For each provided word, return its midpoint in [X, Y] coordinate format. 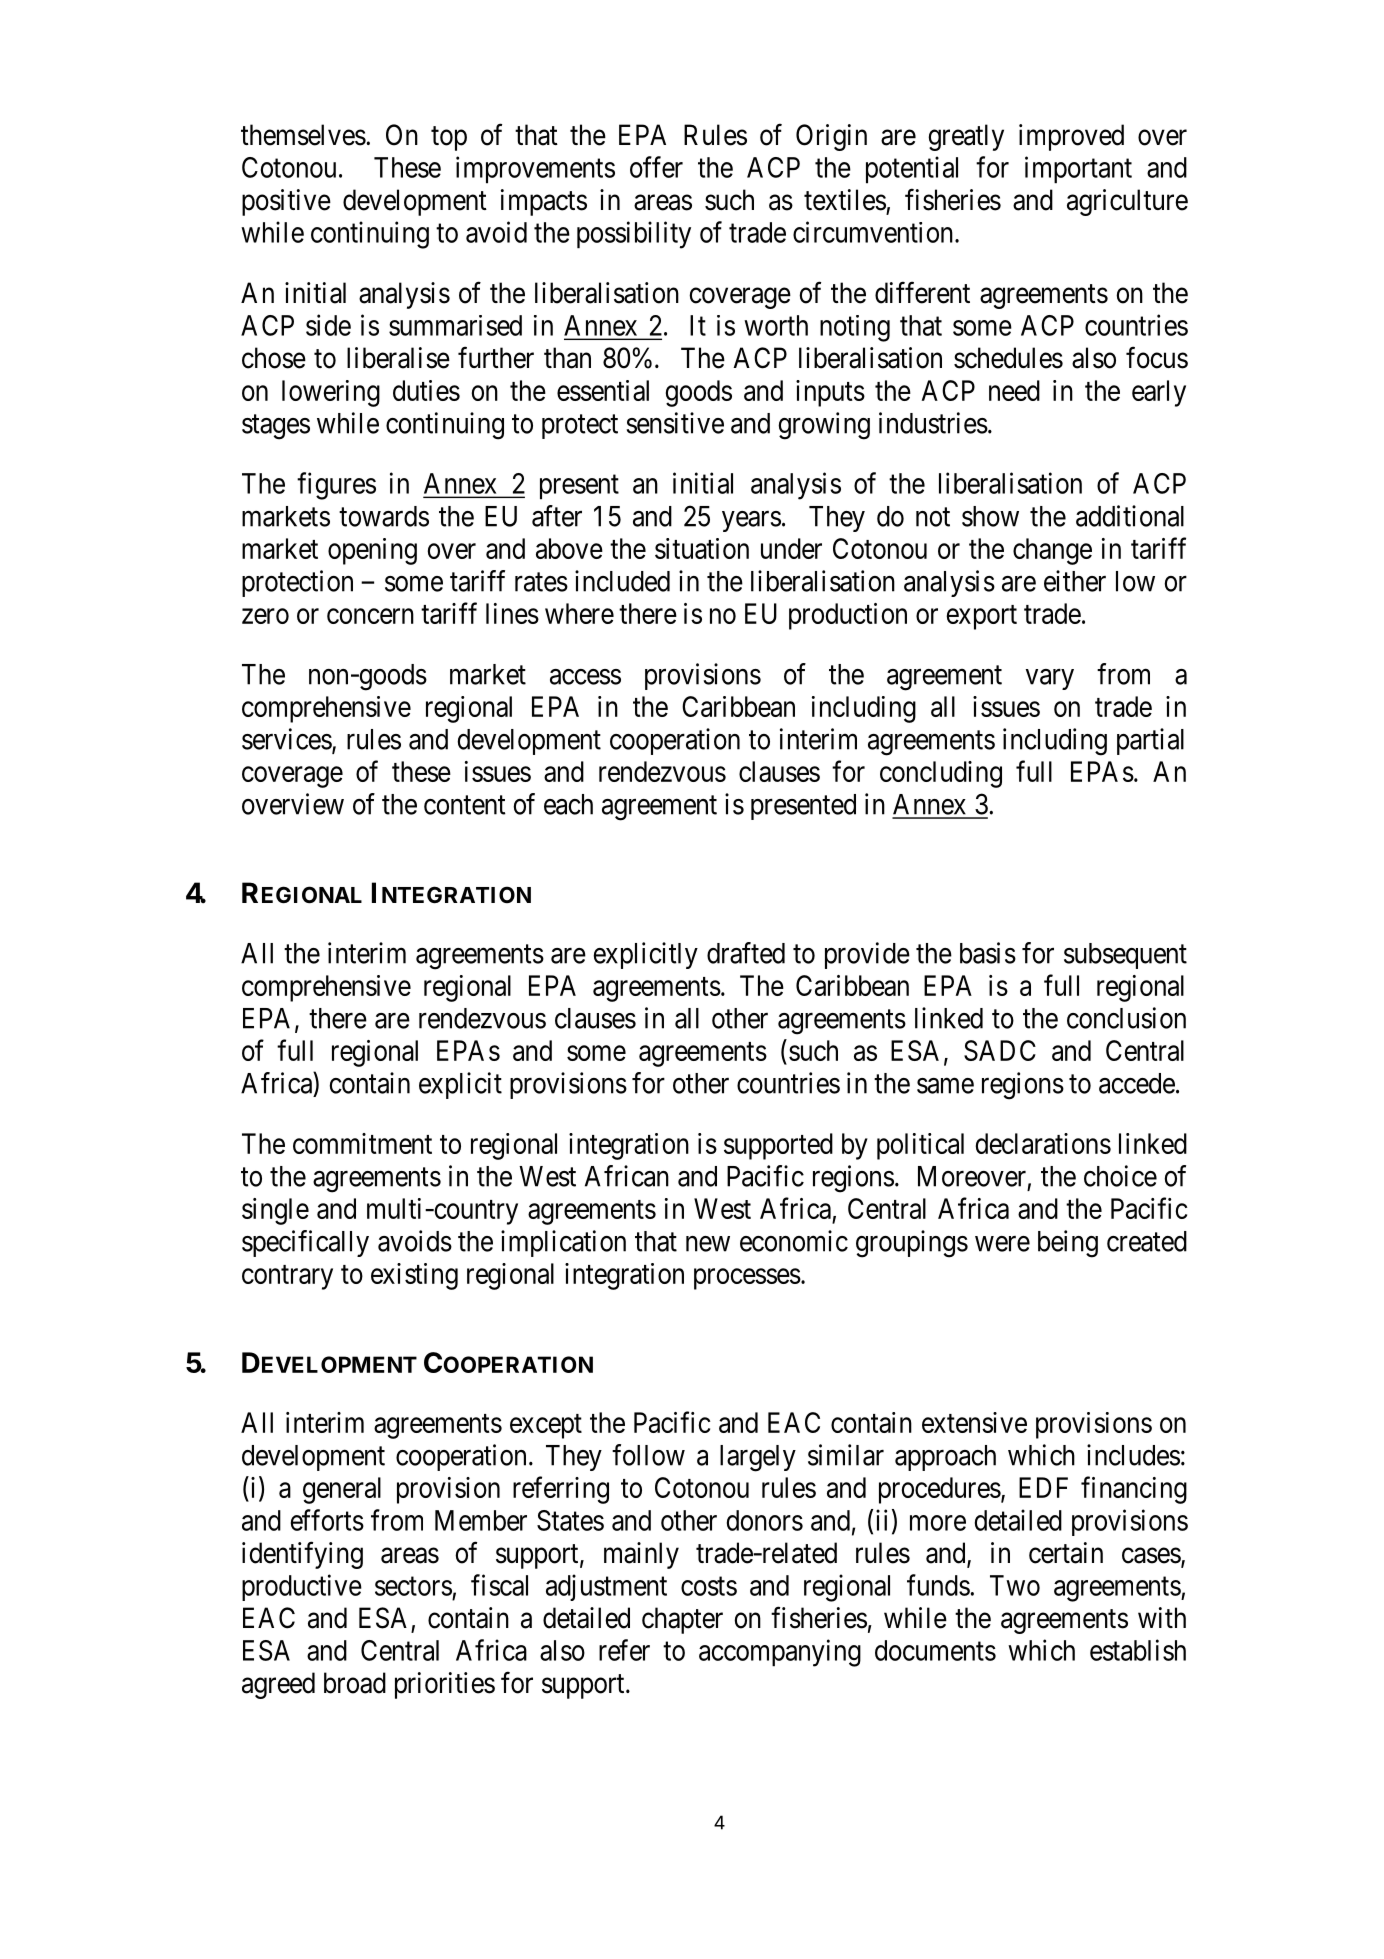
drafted [746, 953]
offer [656, 167]
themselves [303, 135]
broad [355, 1683]
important [1078, 170]
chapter [682, 1620]
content [465, 805]
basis [988, 953]
